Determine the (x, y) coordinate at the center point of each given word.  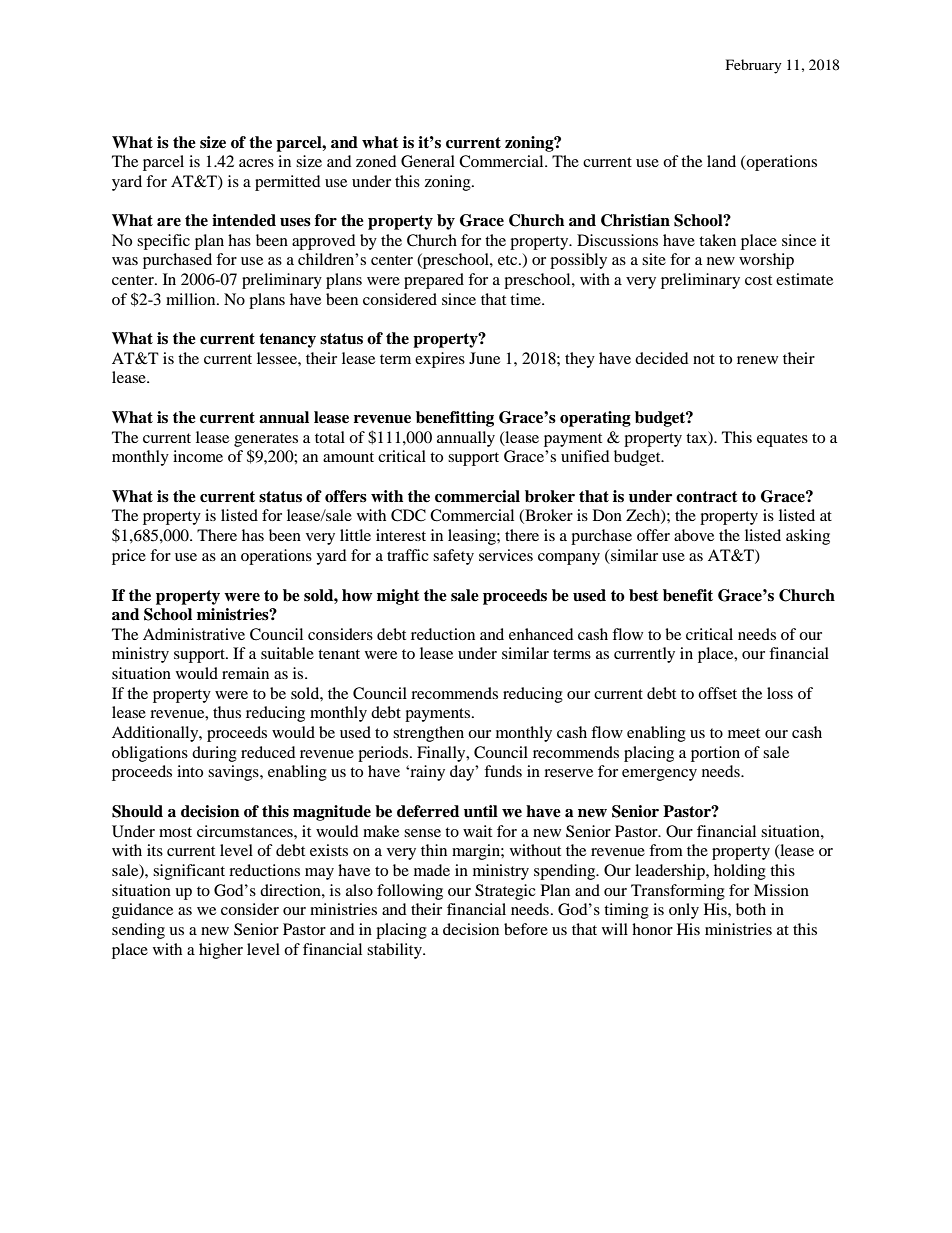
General (428, 161)
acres (256, 163)
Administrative (194, 634)
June (484, 358)
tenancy (287, 340)
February (754, 66)
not (704, 359)
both (751, 909)
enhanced (541, 634)
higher (221, 951)
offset (717, 693)
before (526, 929)
